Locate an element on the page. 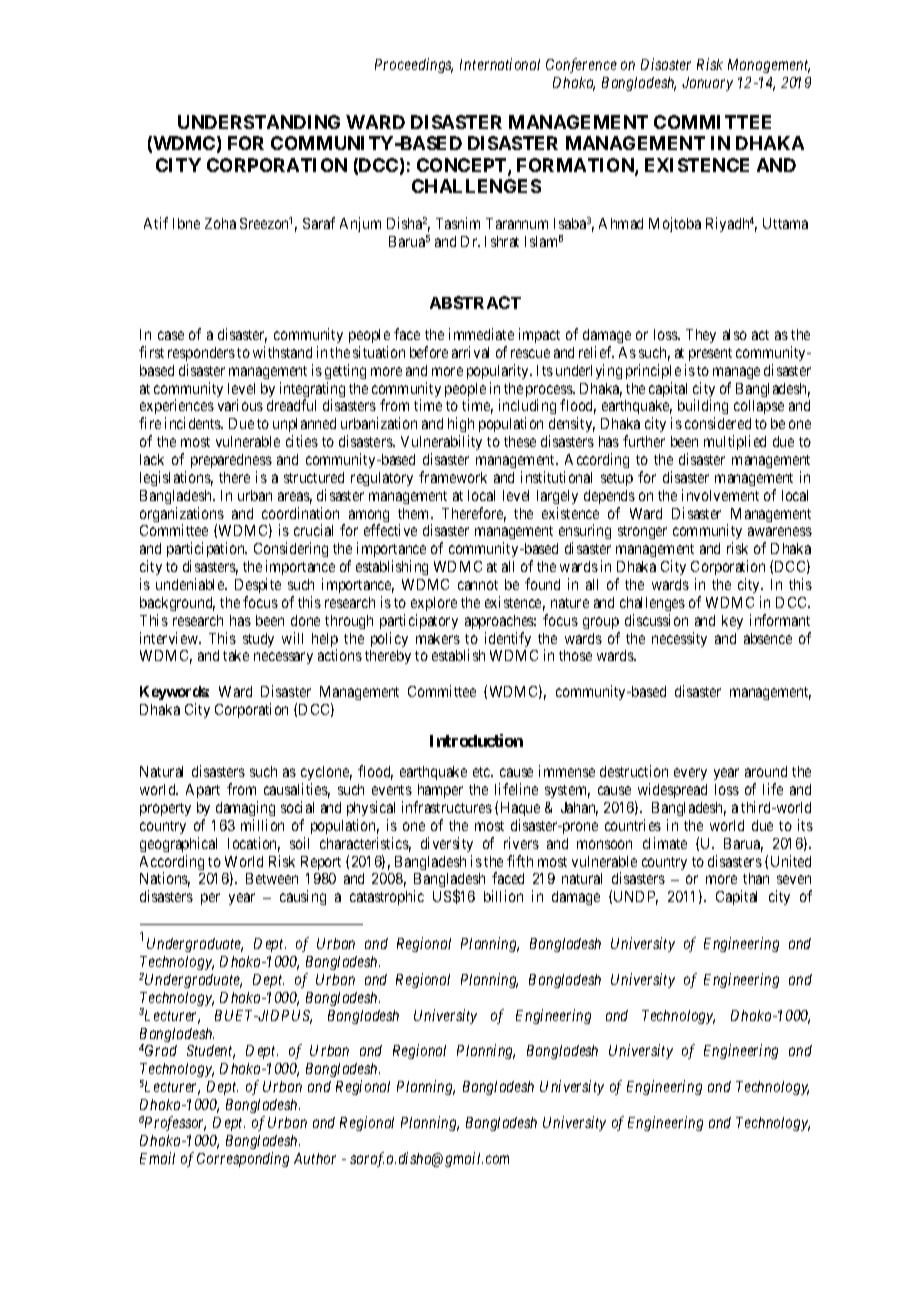  International is located at coordinates (500, 64).
